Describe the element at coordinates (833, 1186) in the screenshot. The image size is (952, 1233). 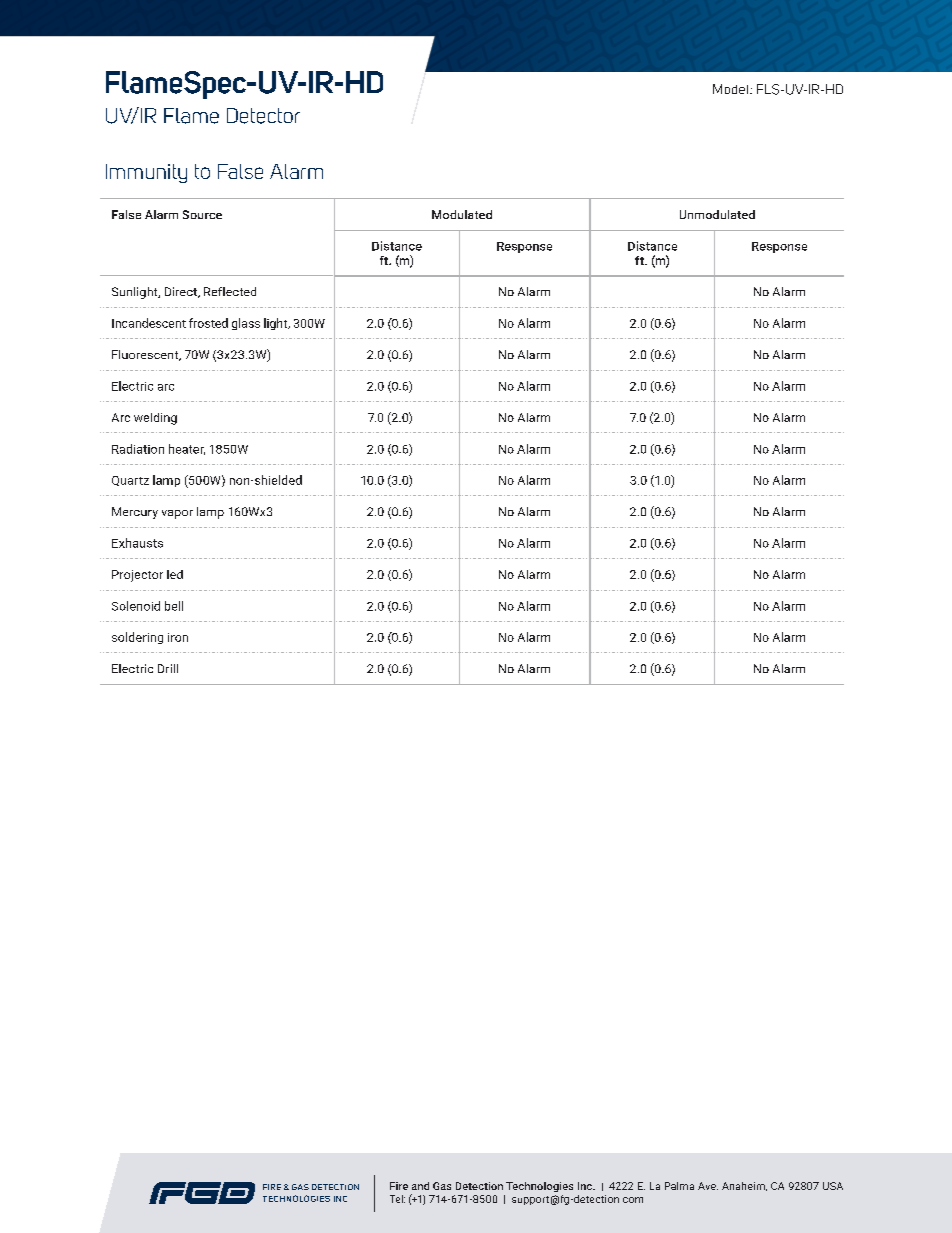
I see `USA` at that location.
